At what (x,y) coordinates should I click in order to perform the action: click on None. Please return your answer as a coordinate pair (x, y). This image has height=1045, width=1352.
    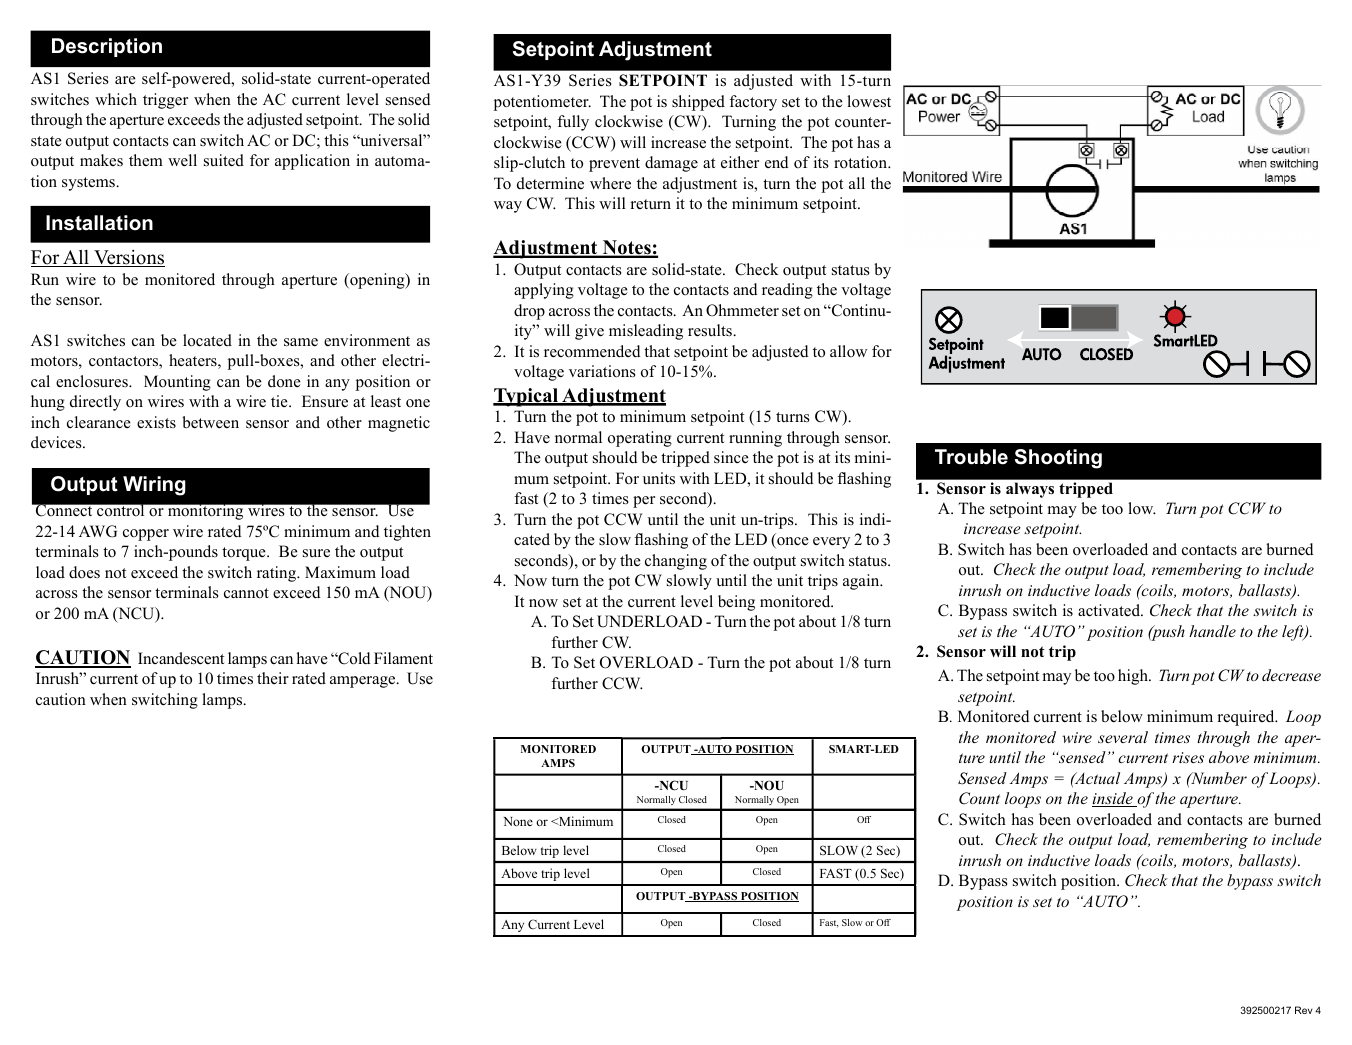
    Looking at the image, I should click on (518, 821).
